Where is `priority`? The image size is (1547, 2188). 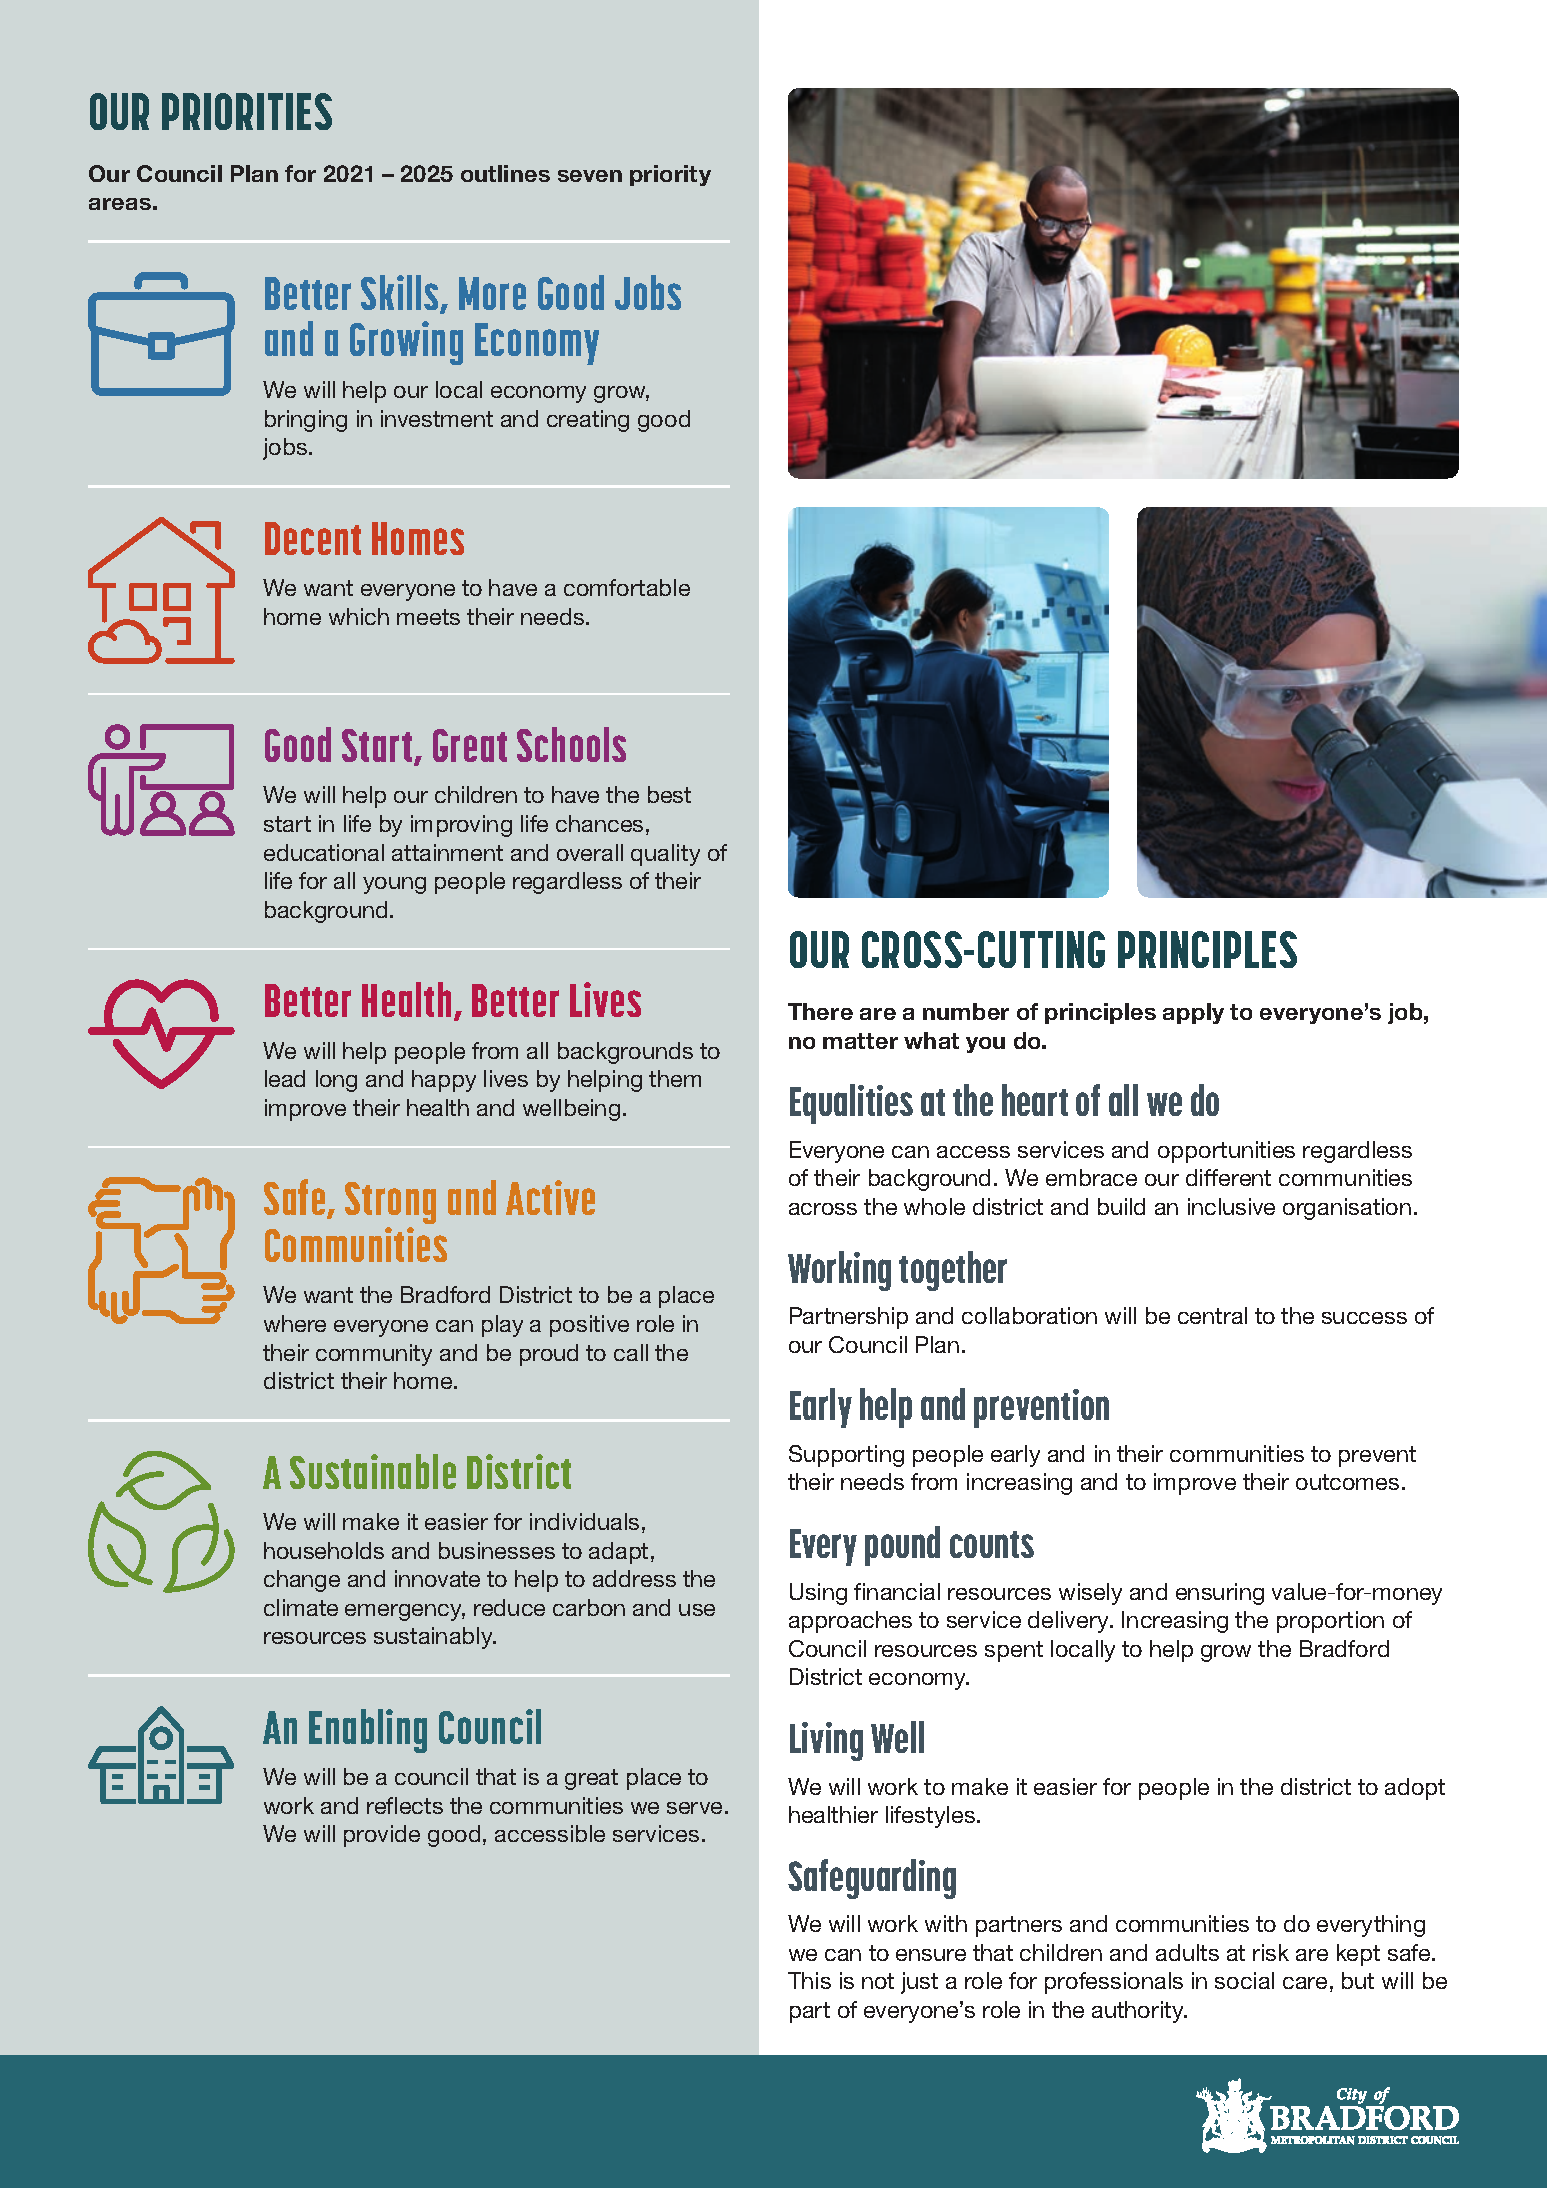 priority is located at coordinates (670, 175).
